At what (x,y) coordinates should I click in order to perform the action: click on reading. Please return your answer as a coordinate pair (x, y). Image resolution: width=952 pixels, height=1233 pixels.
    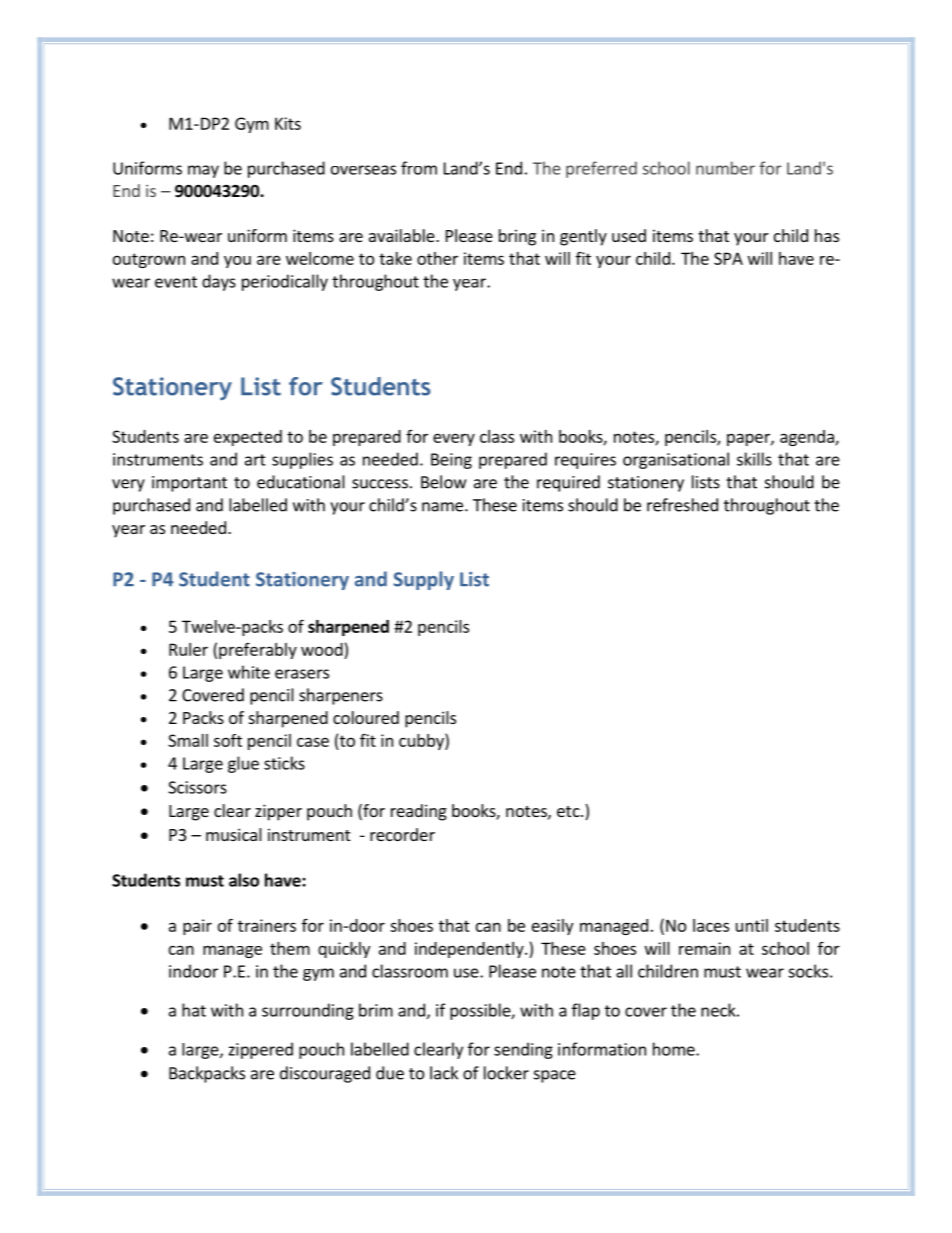
    Looking at the image, I should click on (419, 812).
